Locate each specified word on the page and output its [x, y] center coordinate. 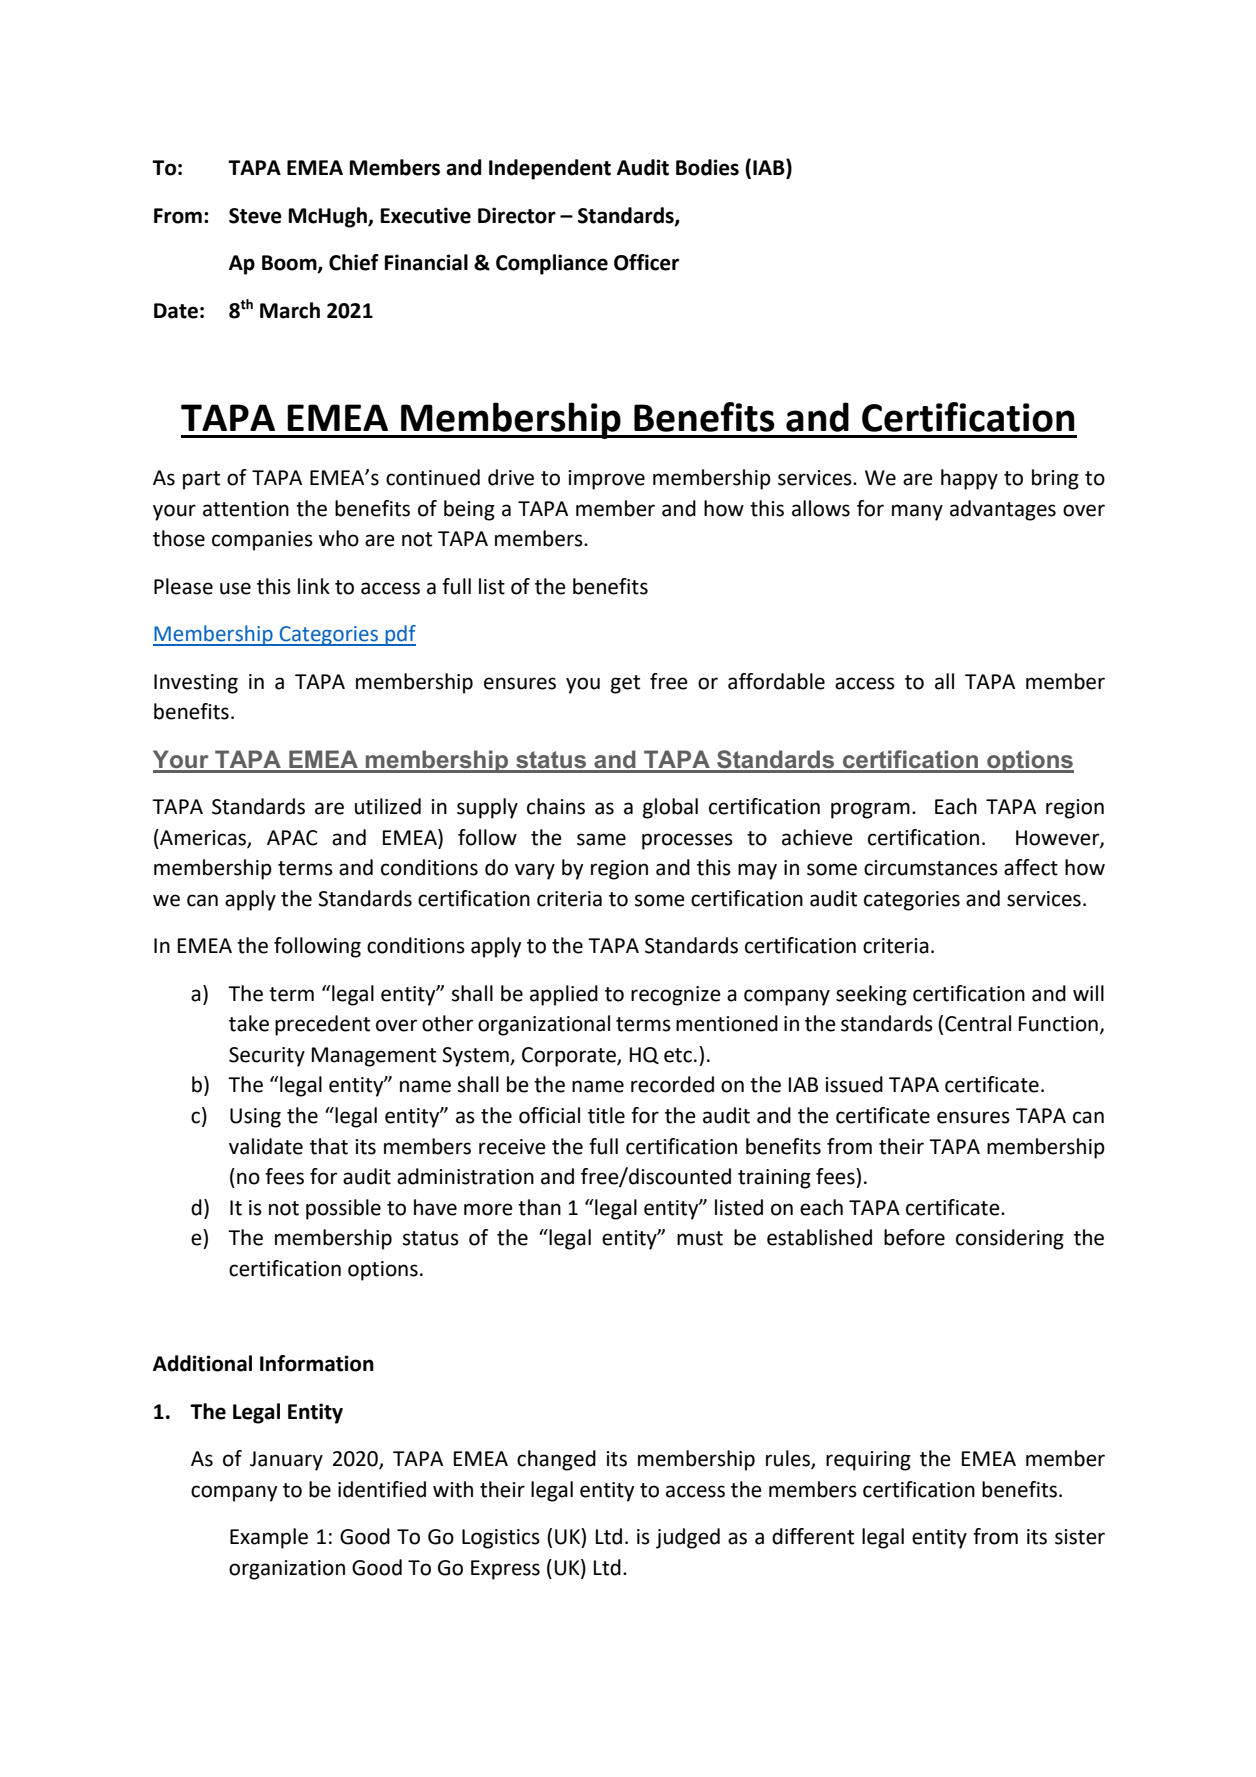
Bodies [707, 167]
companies [262, 541]
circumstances [931, 868]
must [700, 1238]
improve [606, 480]
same [601, 839]
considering [1010, 1239]
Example [269, 1538]
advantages [1003, 510]
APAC [292, 838]
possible [343, 1209]
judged [688, 1538]
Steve [255, 216]
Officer [646, 262]
